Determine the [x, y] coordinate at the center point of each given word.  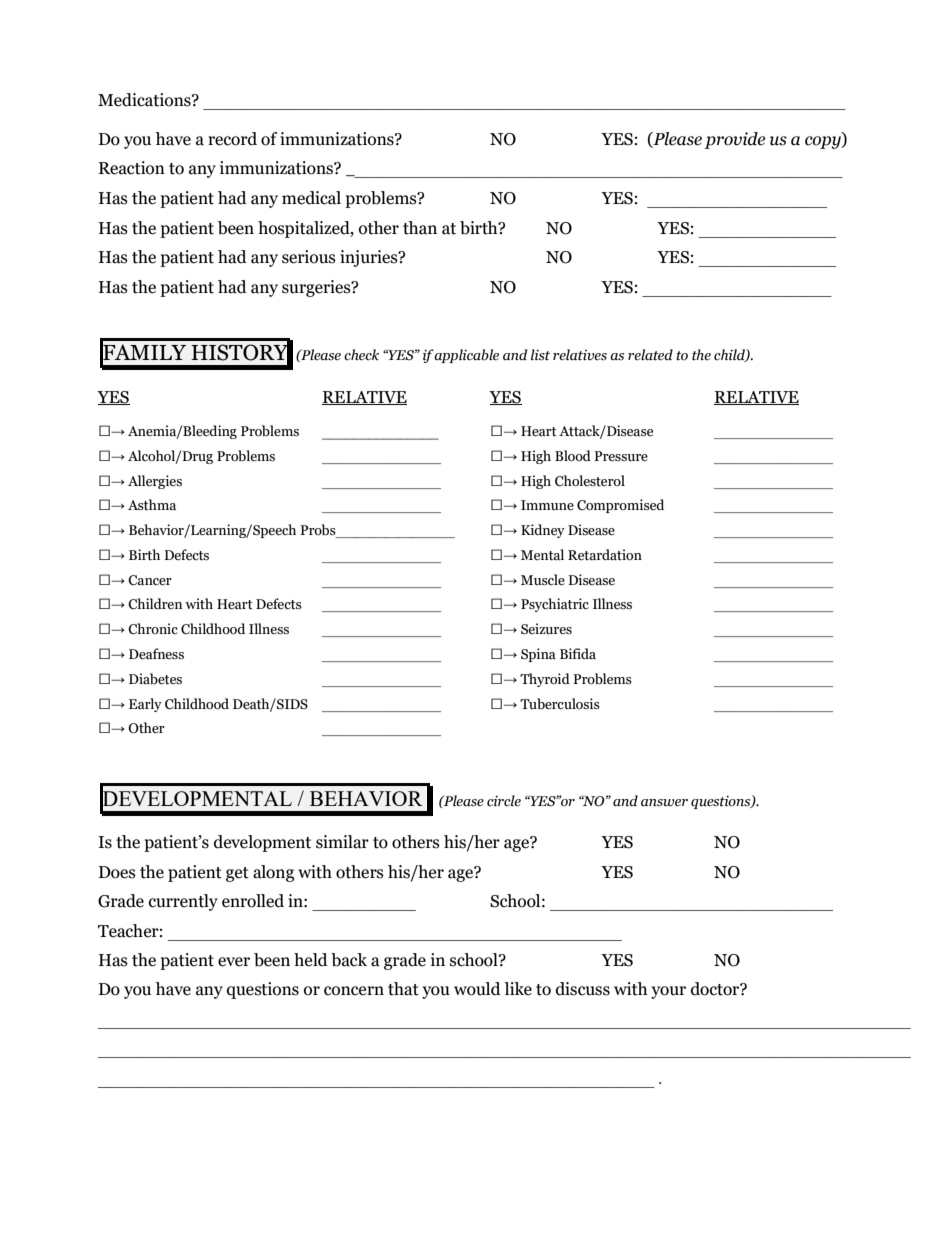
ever [234, 962]
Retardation [605, 555]
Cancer [150, 580]
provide [735, 140]
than [420, 228]
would [477, 989]
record [232, 139]
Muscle [543, 580]
